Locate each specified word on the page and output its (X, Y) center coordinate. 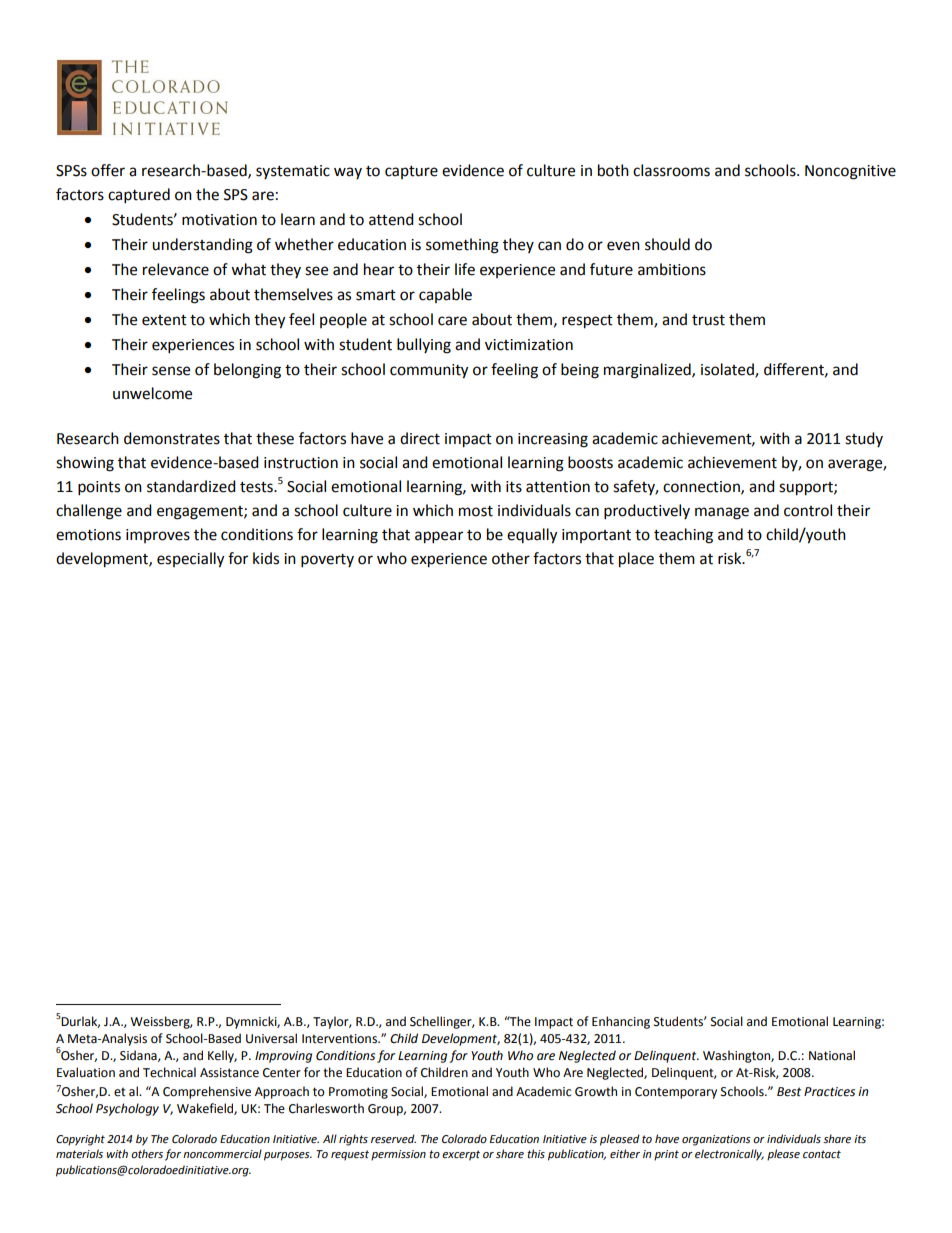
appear (439, 537)
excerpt (461, 1155)
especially (190, 560)
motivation (219, 220)
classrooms (671, 170)
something (462, 246)
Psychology (127, 1109)
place (636, 560)
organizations (716, 1140)
